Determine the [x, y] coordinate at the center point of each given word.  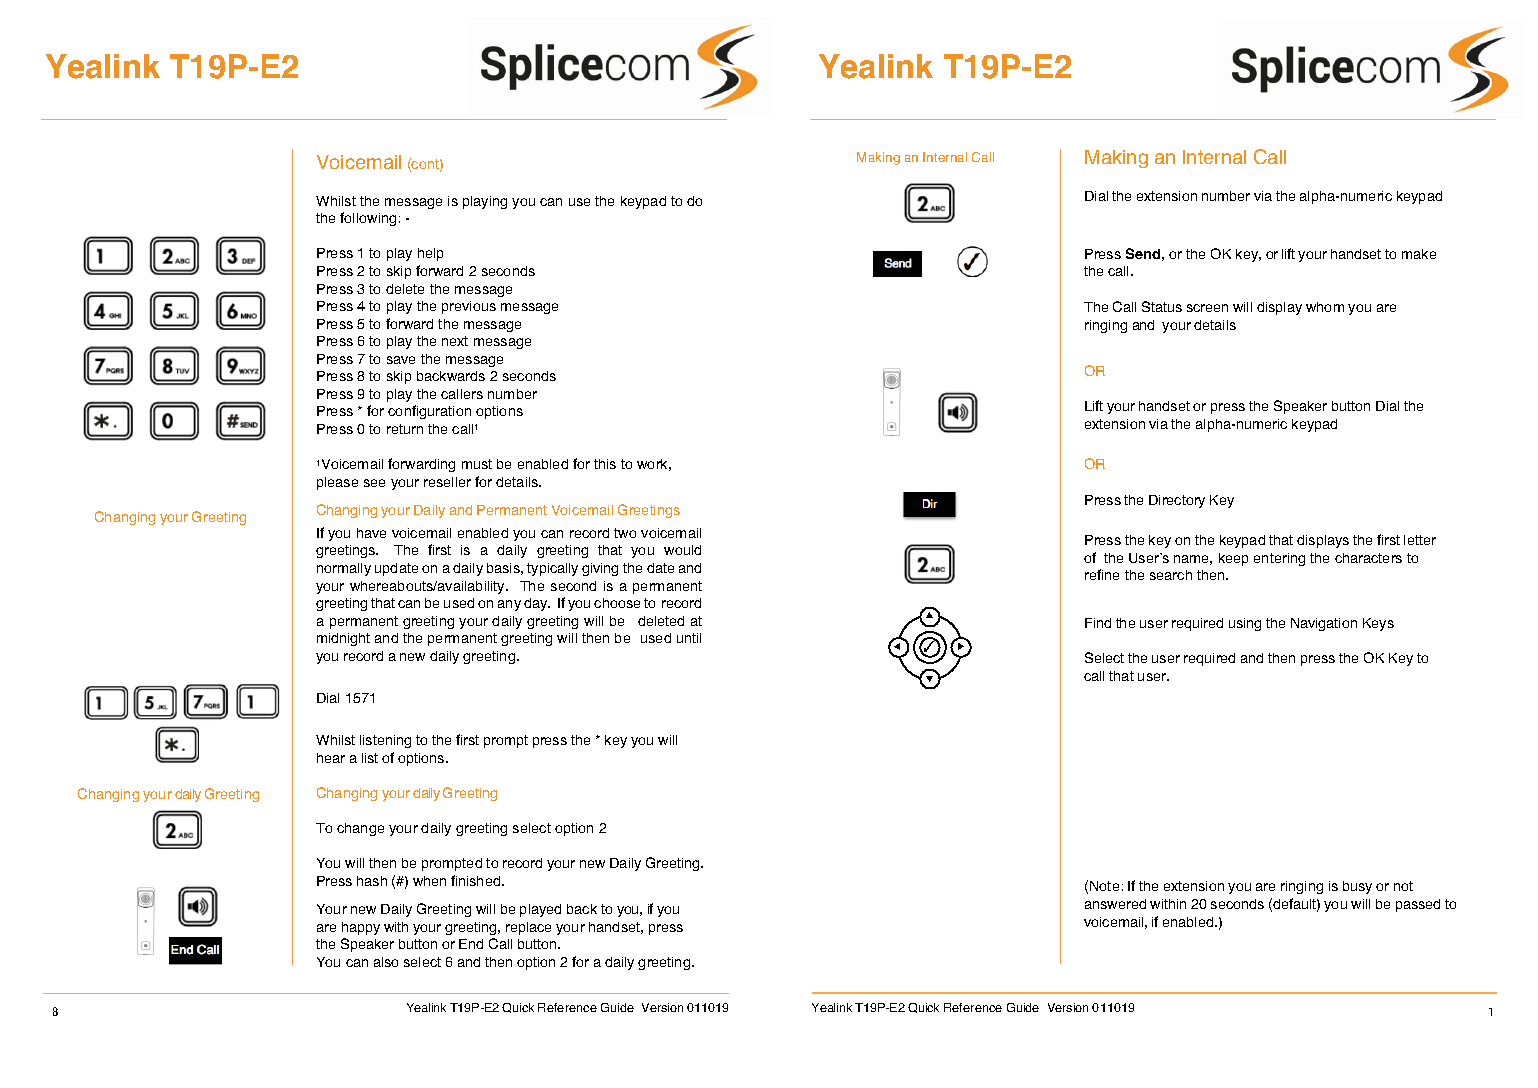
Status [1162, 306]
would [682, 550]
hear [331, 758]
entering [1279, 559]
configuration [429, 412]
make [1419, 254]
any [509, 605]
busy [1357, 887]
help [430, 254]
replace [528, 928]
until [689, 638]
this [605, 464]
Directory [1177, 501]
